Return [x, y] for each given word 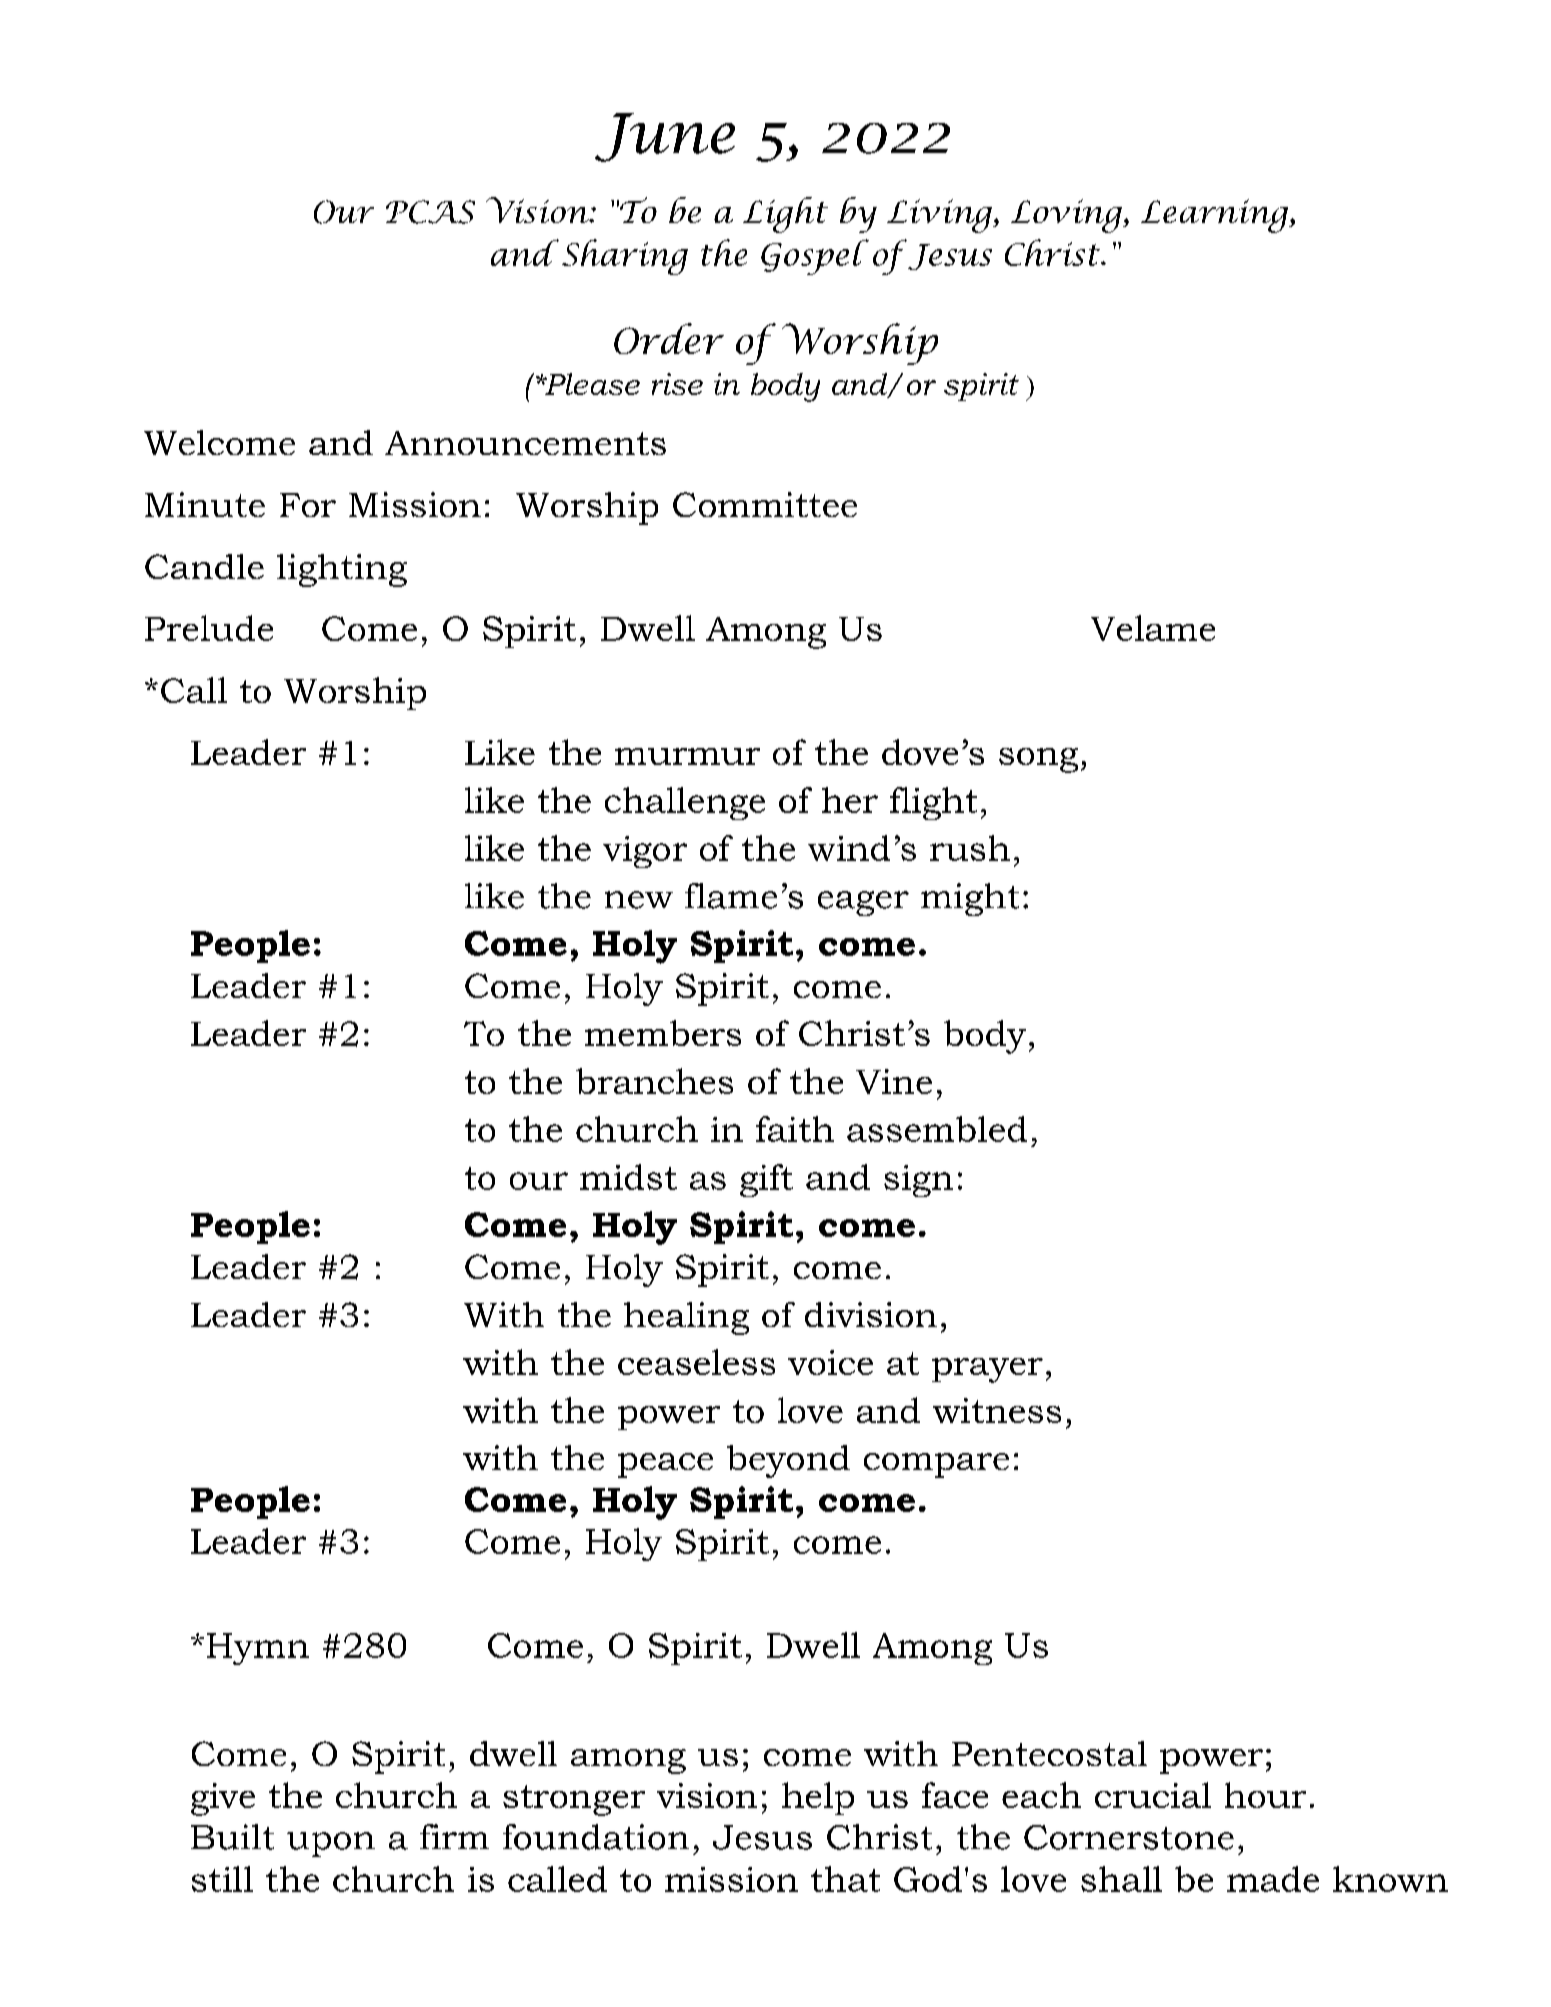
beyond [788, 1461]
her [850, 800]
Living [940, 216]
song [1038, 760]
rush [970, 848]
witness [997, 1410]
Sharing [625, 257]
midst [628, 1177]
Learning [1216, 216]
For [308, 505]
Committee [765, 504]
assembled [937, 1129]
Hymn [258, 1649]
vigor [645, 852]
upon [331, 1844]
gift [766, 1180]
